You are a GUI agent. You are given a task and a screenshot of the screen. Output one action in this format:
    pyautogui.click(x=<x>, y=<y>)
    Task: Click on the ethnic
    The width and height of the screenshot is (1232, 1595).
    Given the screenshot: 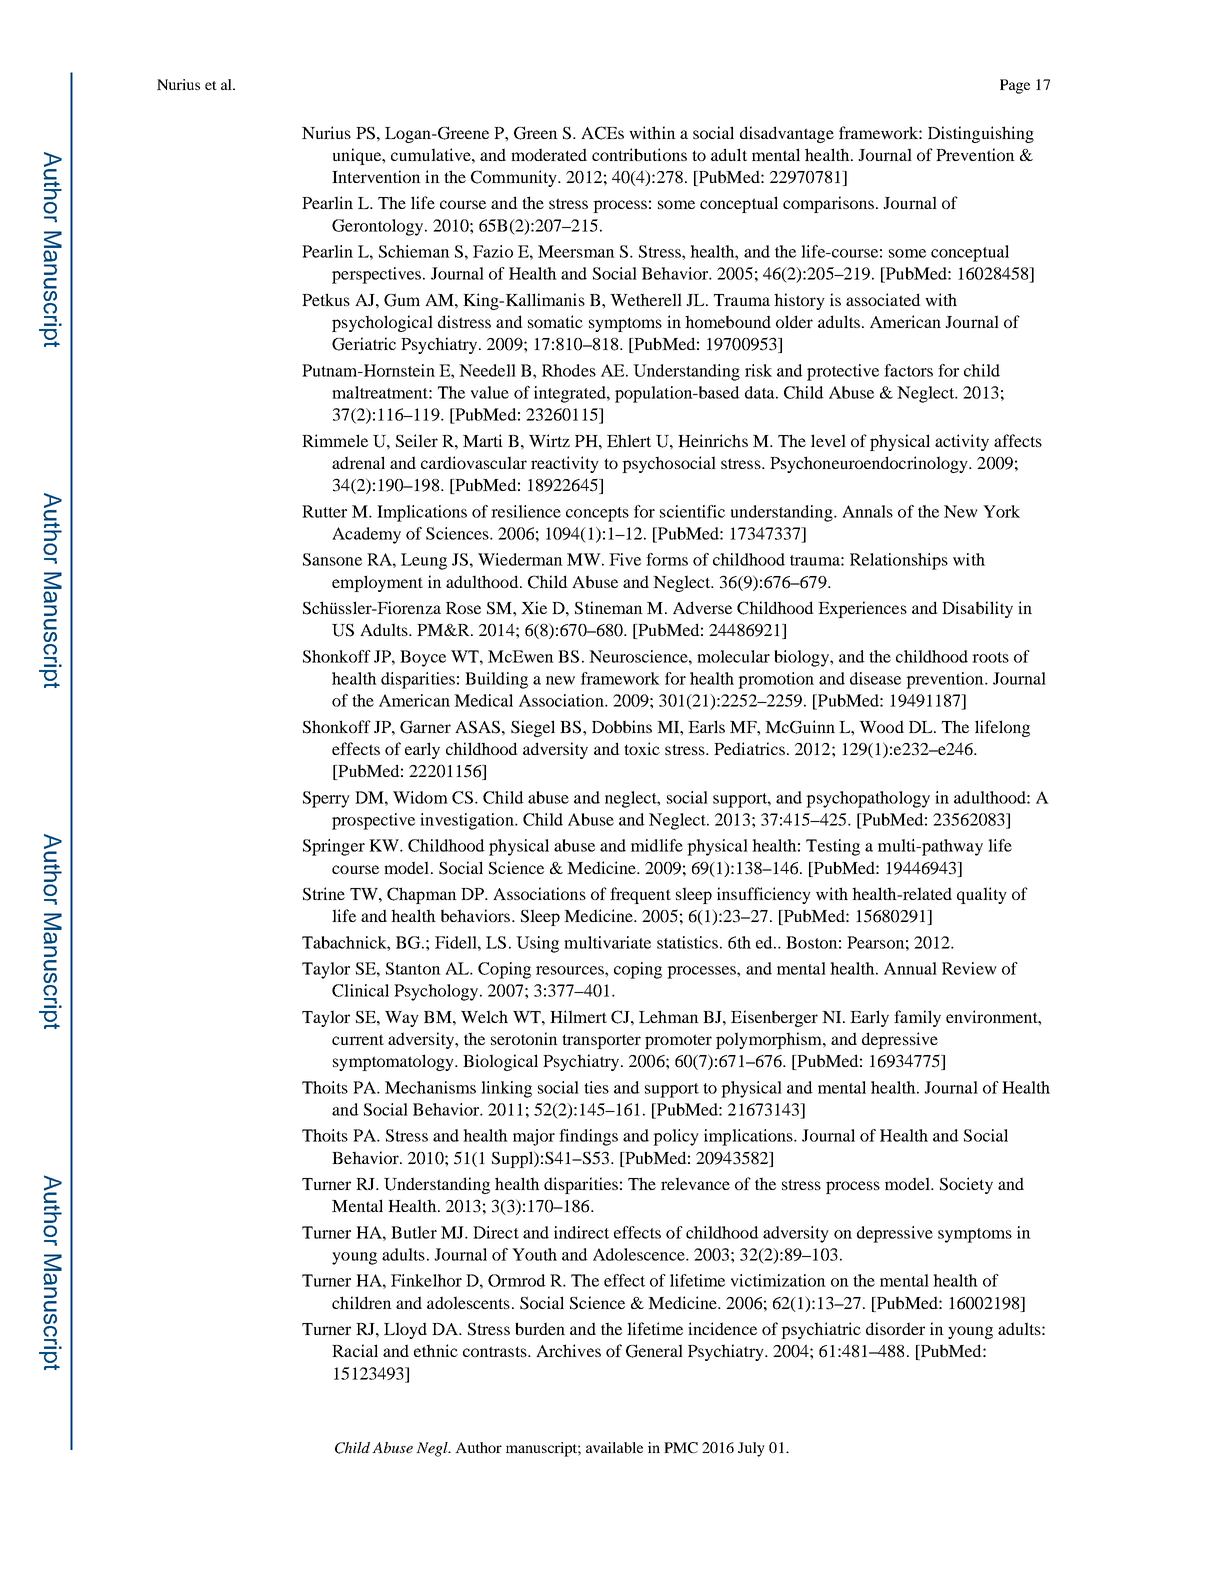 What is the action you would take?
    pyautogui.click(x=436, y=1350)
